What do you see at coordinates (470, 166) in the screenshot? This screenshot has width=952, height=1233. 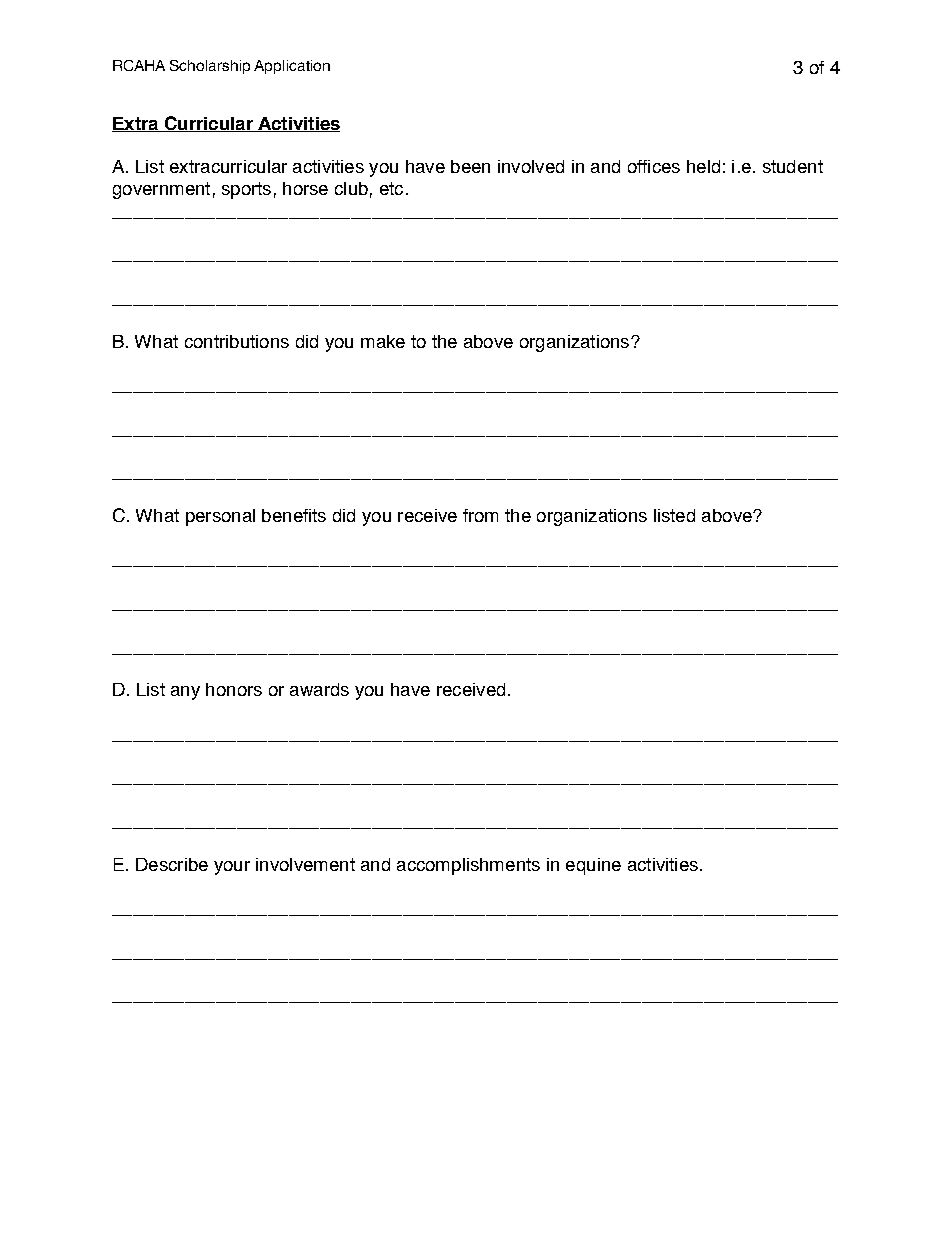 I see `been` at bounding box center [470, 166].
